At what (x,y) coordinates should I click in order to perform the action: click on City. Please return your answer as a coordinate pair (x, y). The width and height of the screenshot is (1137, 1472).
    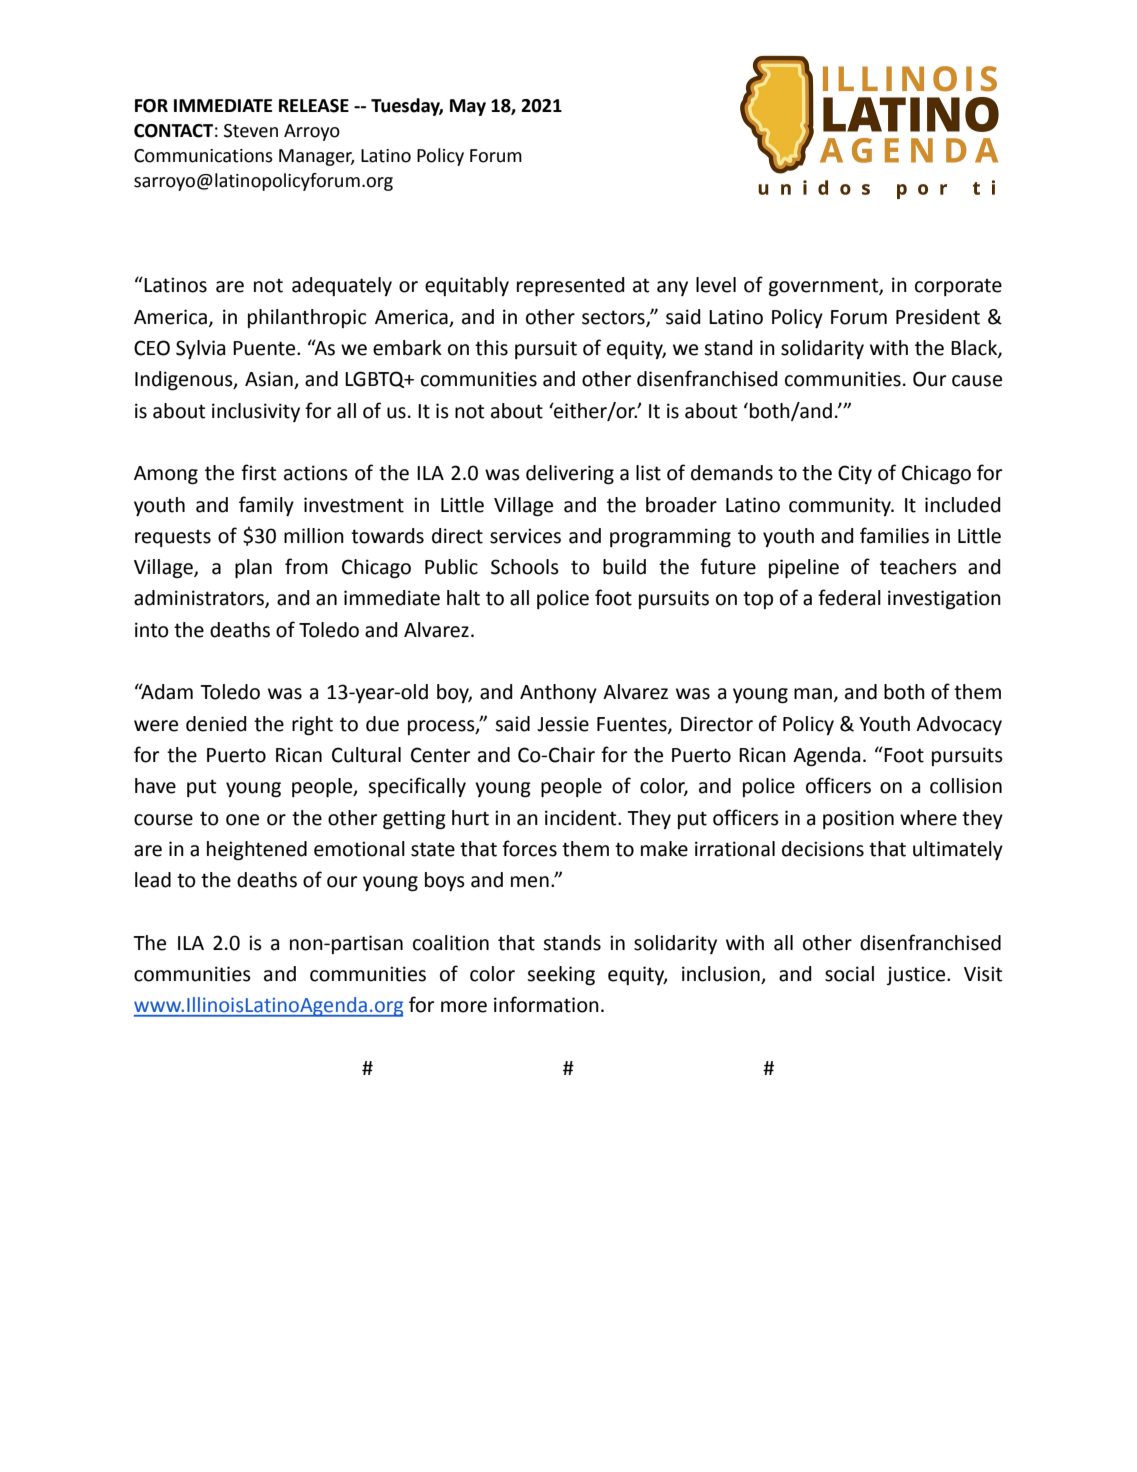
    Looking at the image, I should click on (855, 474).
